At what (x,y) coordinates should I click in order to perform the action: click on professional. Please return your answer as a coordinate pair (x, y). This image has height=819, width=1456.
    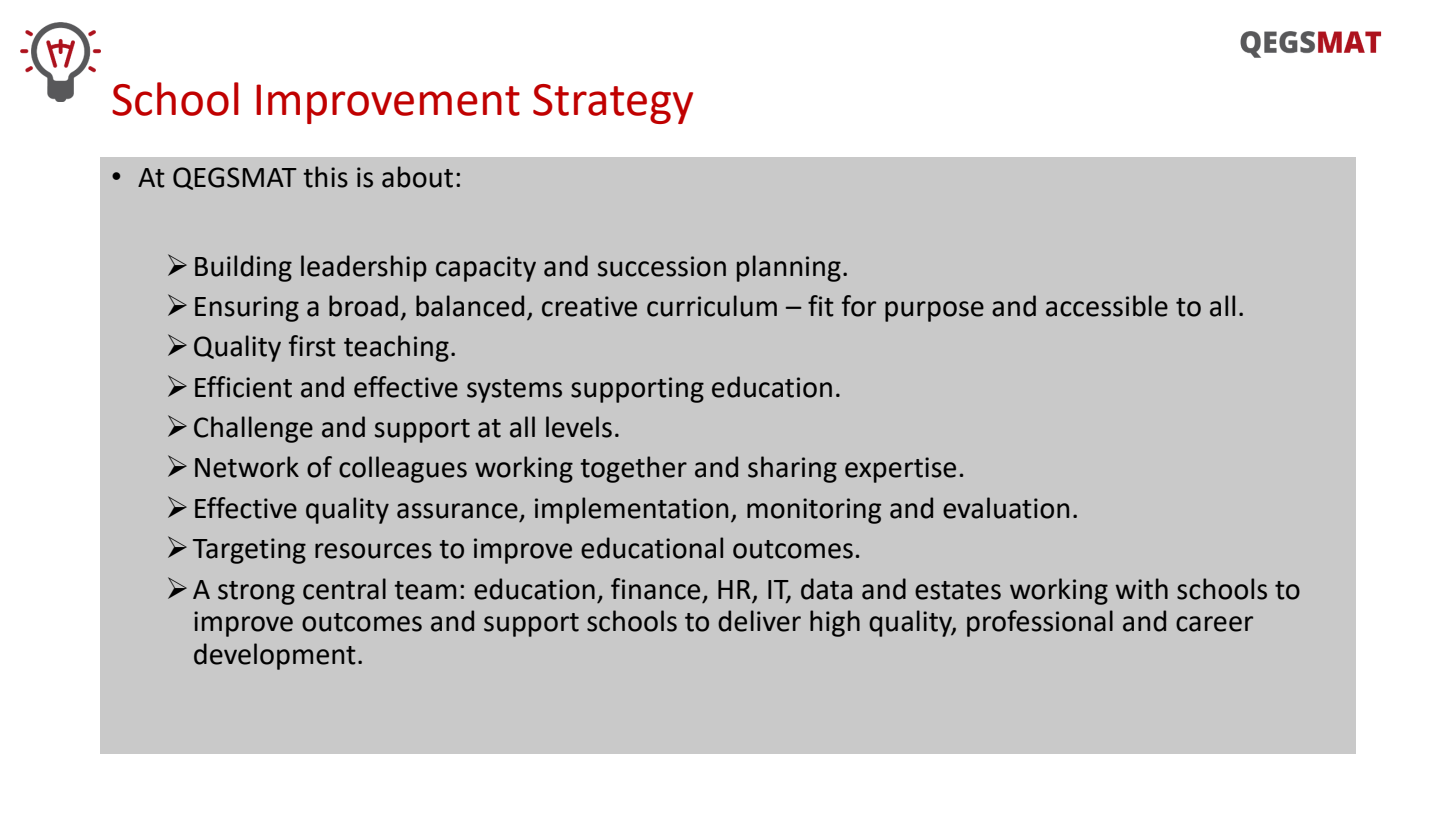
    Looking at the image, I should click on (1040, 623).
